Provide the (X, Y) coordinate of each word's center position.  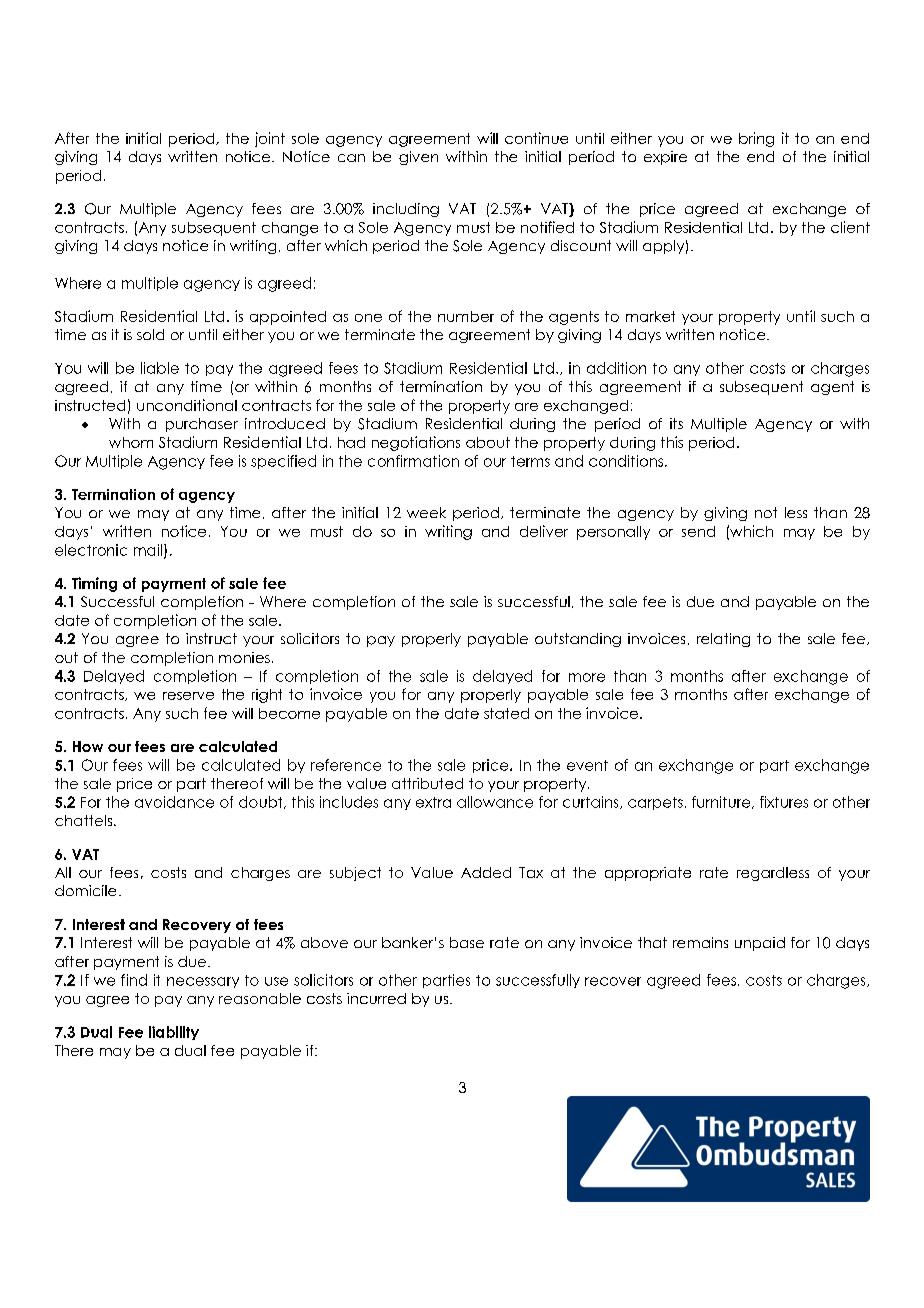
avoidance (174, 802)
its (676, 423)
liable (160, 368)
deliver (544, 531)
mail (149, 551)
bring (756, 139)
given (418, 158)
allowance (495, 802)
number (466, 316)
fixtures (784, 802)
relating (723, 640)
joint (270, 139)
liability (174, 1033)
